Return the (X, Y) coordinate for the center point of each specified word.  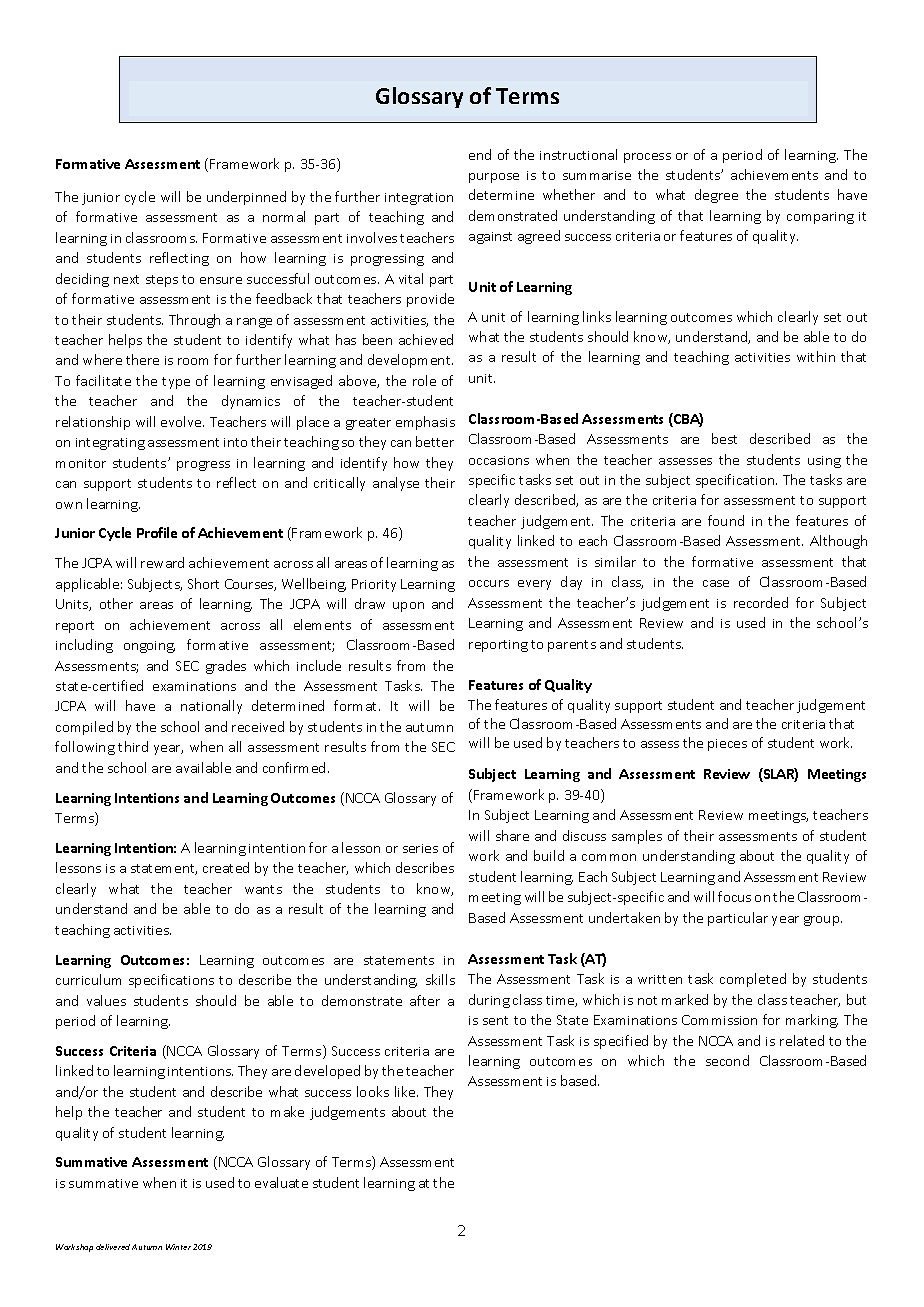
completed (753, 980)
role (424, 380)
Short (203, 583)
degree (716, 196)
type (176, 383)
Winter (178, 1247)
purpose (494, 178)
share (512, 835)
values (106, 1000)
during (489, 1001)
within (816, 356)
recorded (761, 602)
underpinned (246, 198)
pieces (727, 745)
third (133, 746)
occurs (489, 583)
